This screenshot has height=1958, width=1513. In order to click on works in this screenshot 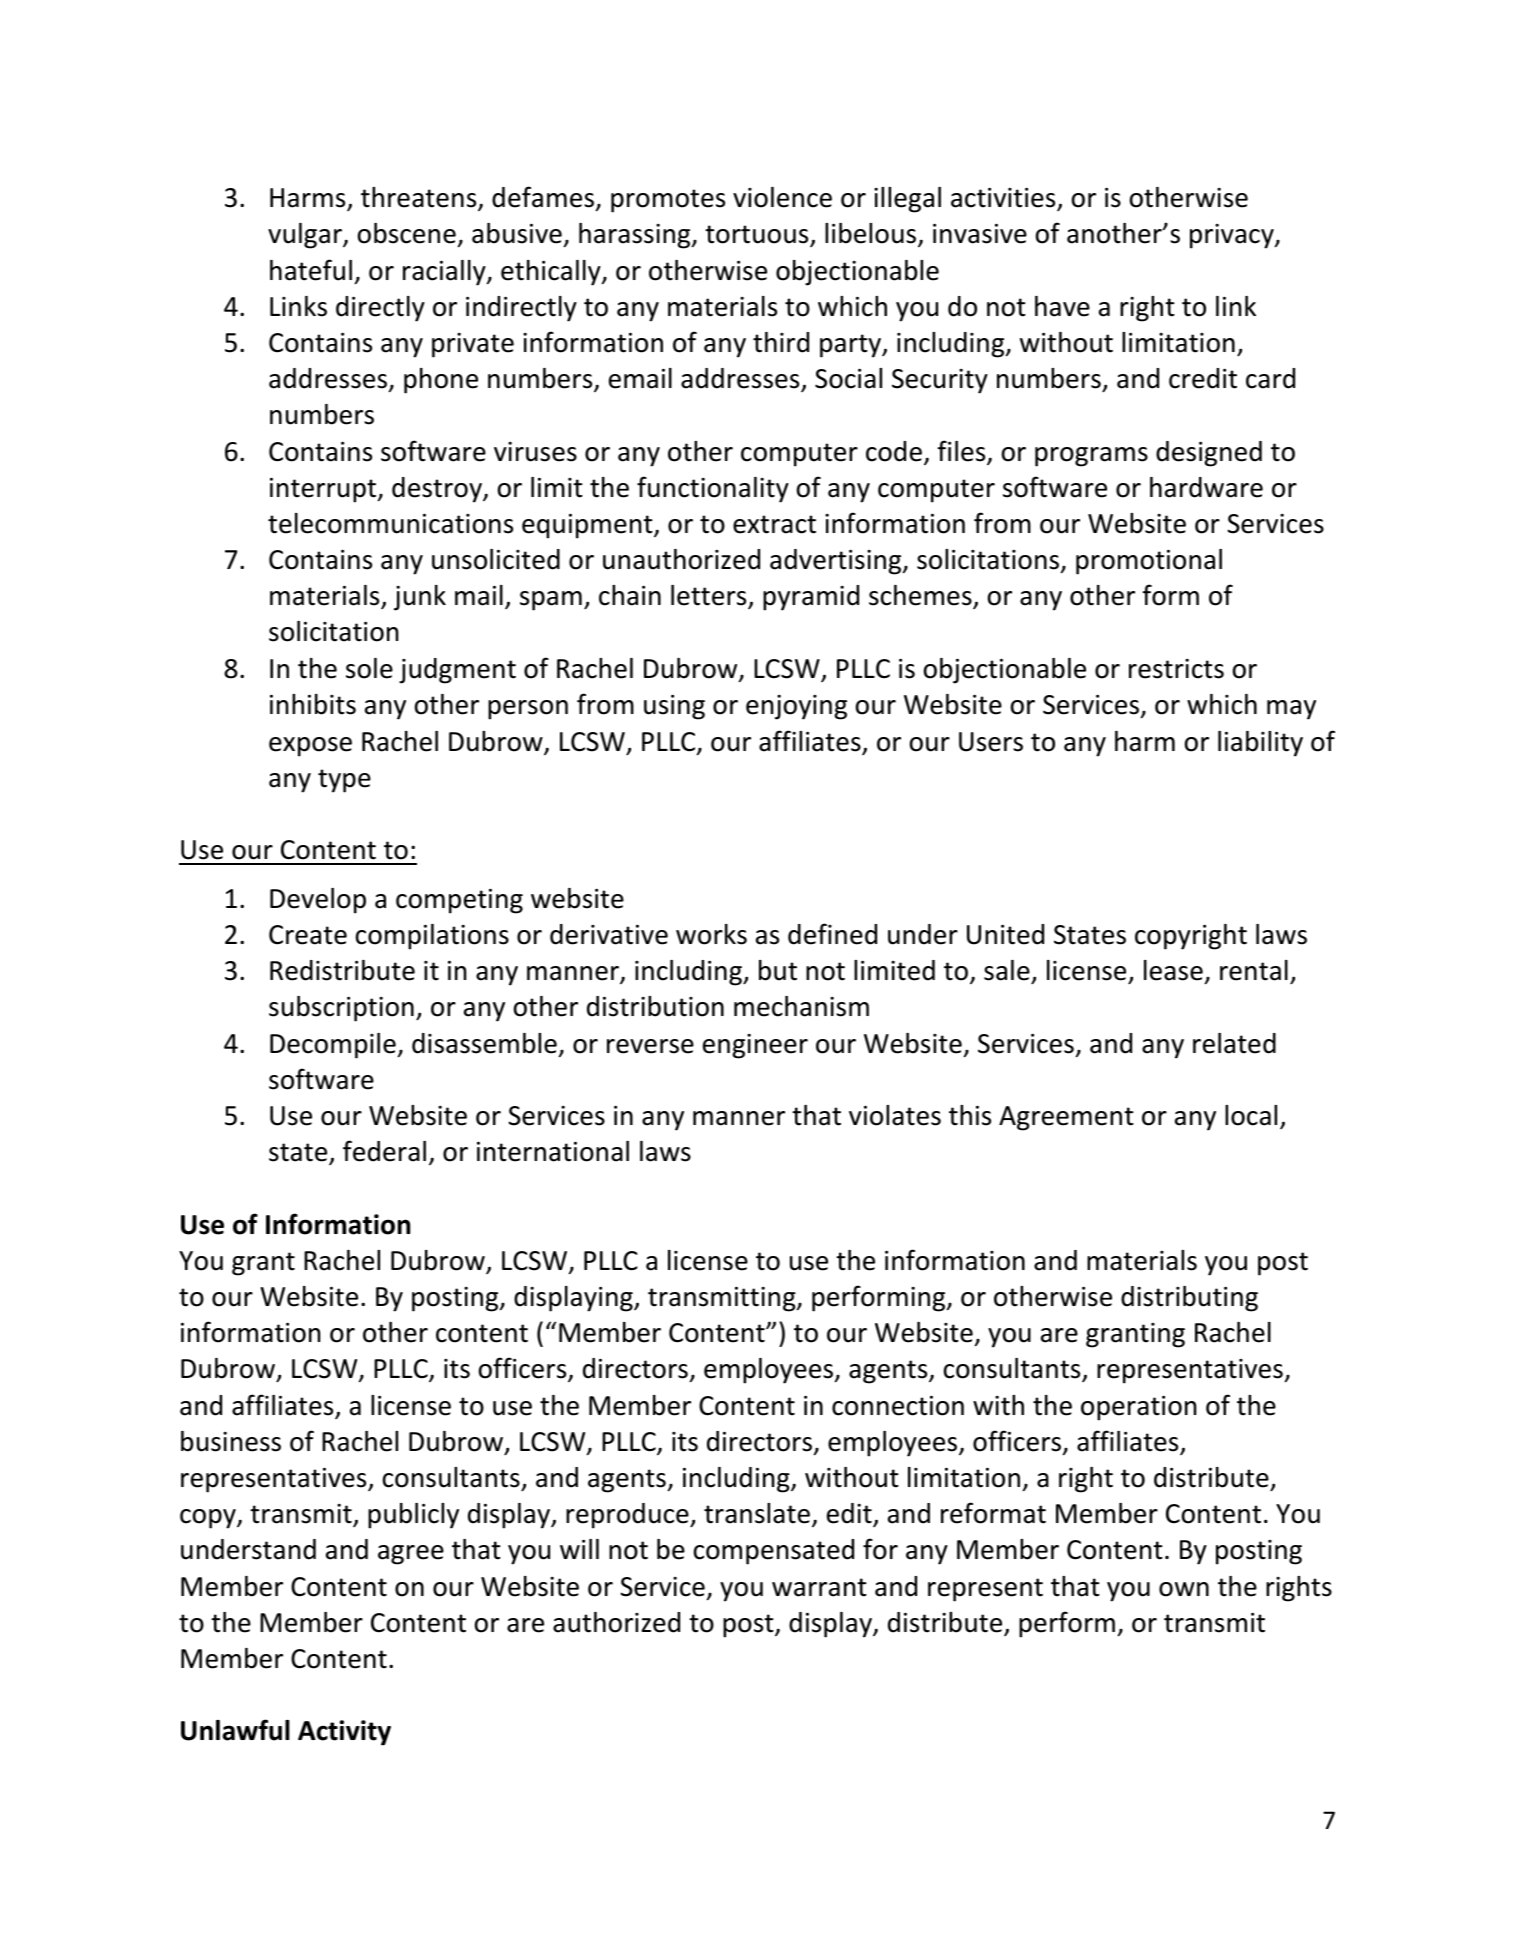, I will do `click(711, 934)`.
